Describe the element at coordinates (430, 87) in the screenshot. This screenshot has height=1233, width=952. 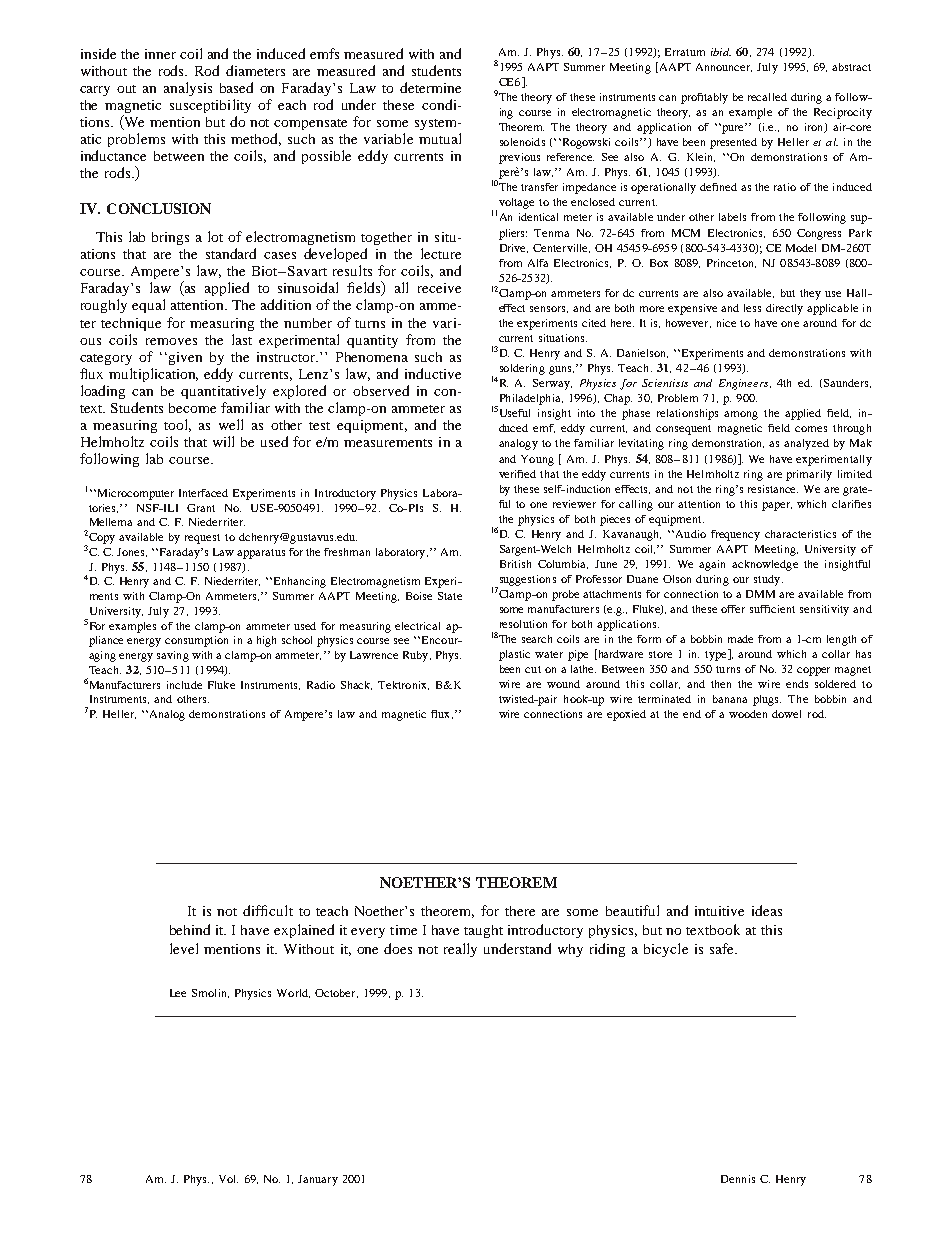
I see `determine` at that location.
